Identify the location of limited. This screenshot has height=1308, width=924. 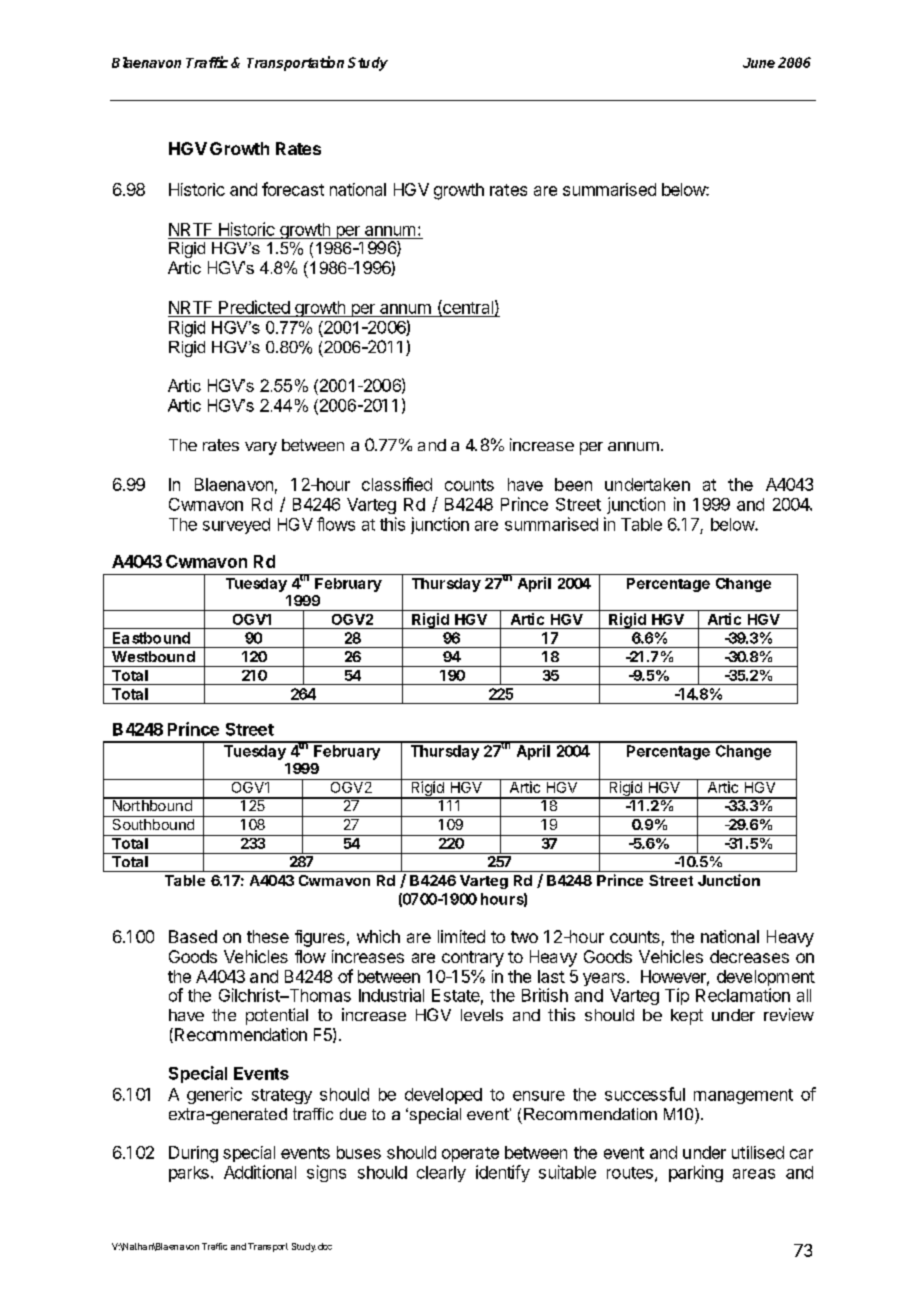
(461, 936).
